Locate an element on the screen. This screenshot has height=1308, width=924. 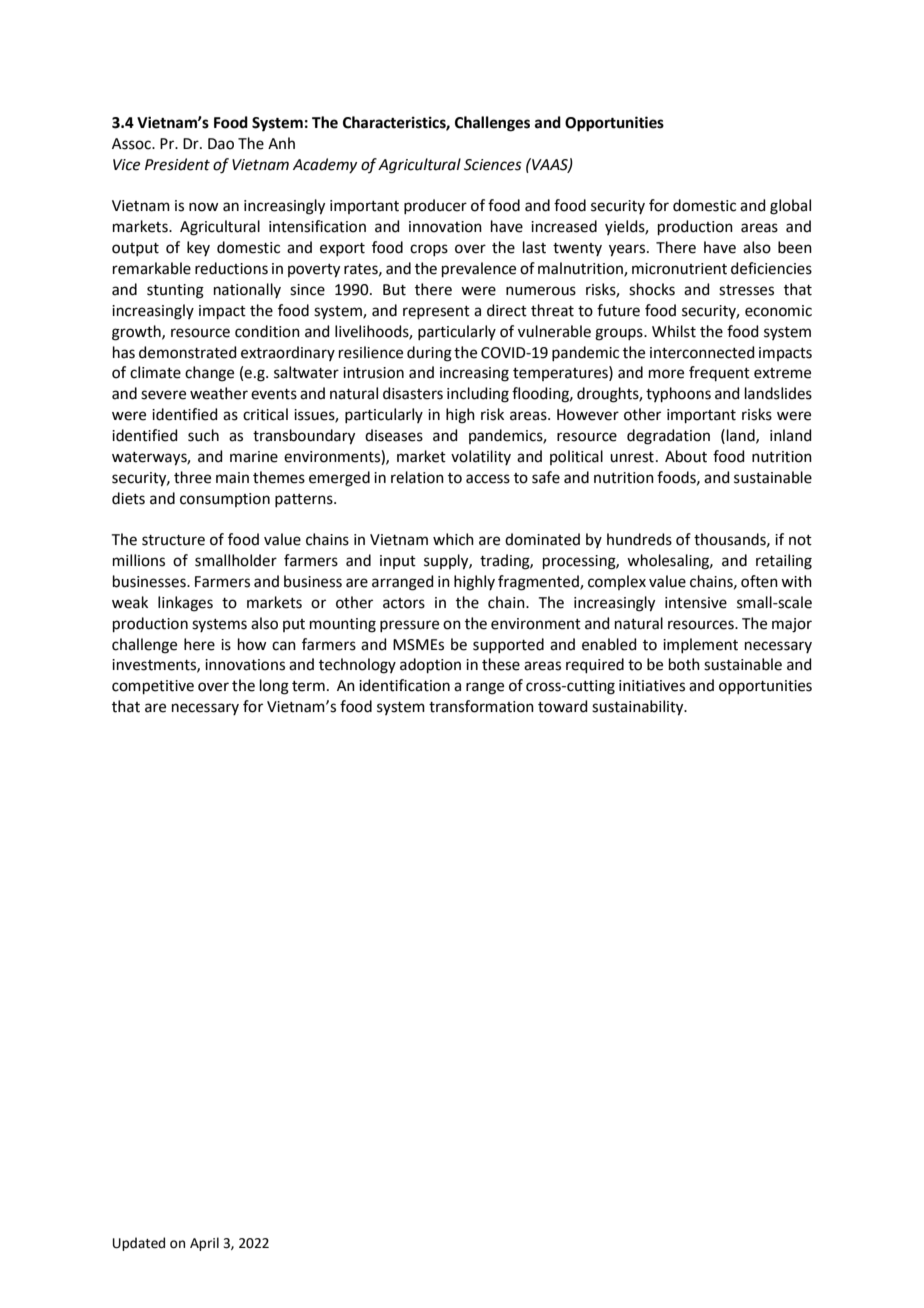
Updated is located at coordinates (139, 1244).
